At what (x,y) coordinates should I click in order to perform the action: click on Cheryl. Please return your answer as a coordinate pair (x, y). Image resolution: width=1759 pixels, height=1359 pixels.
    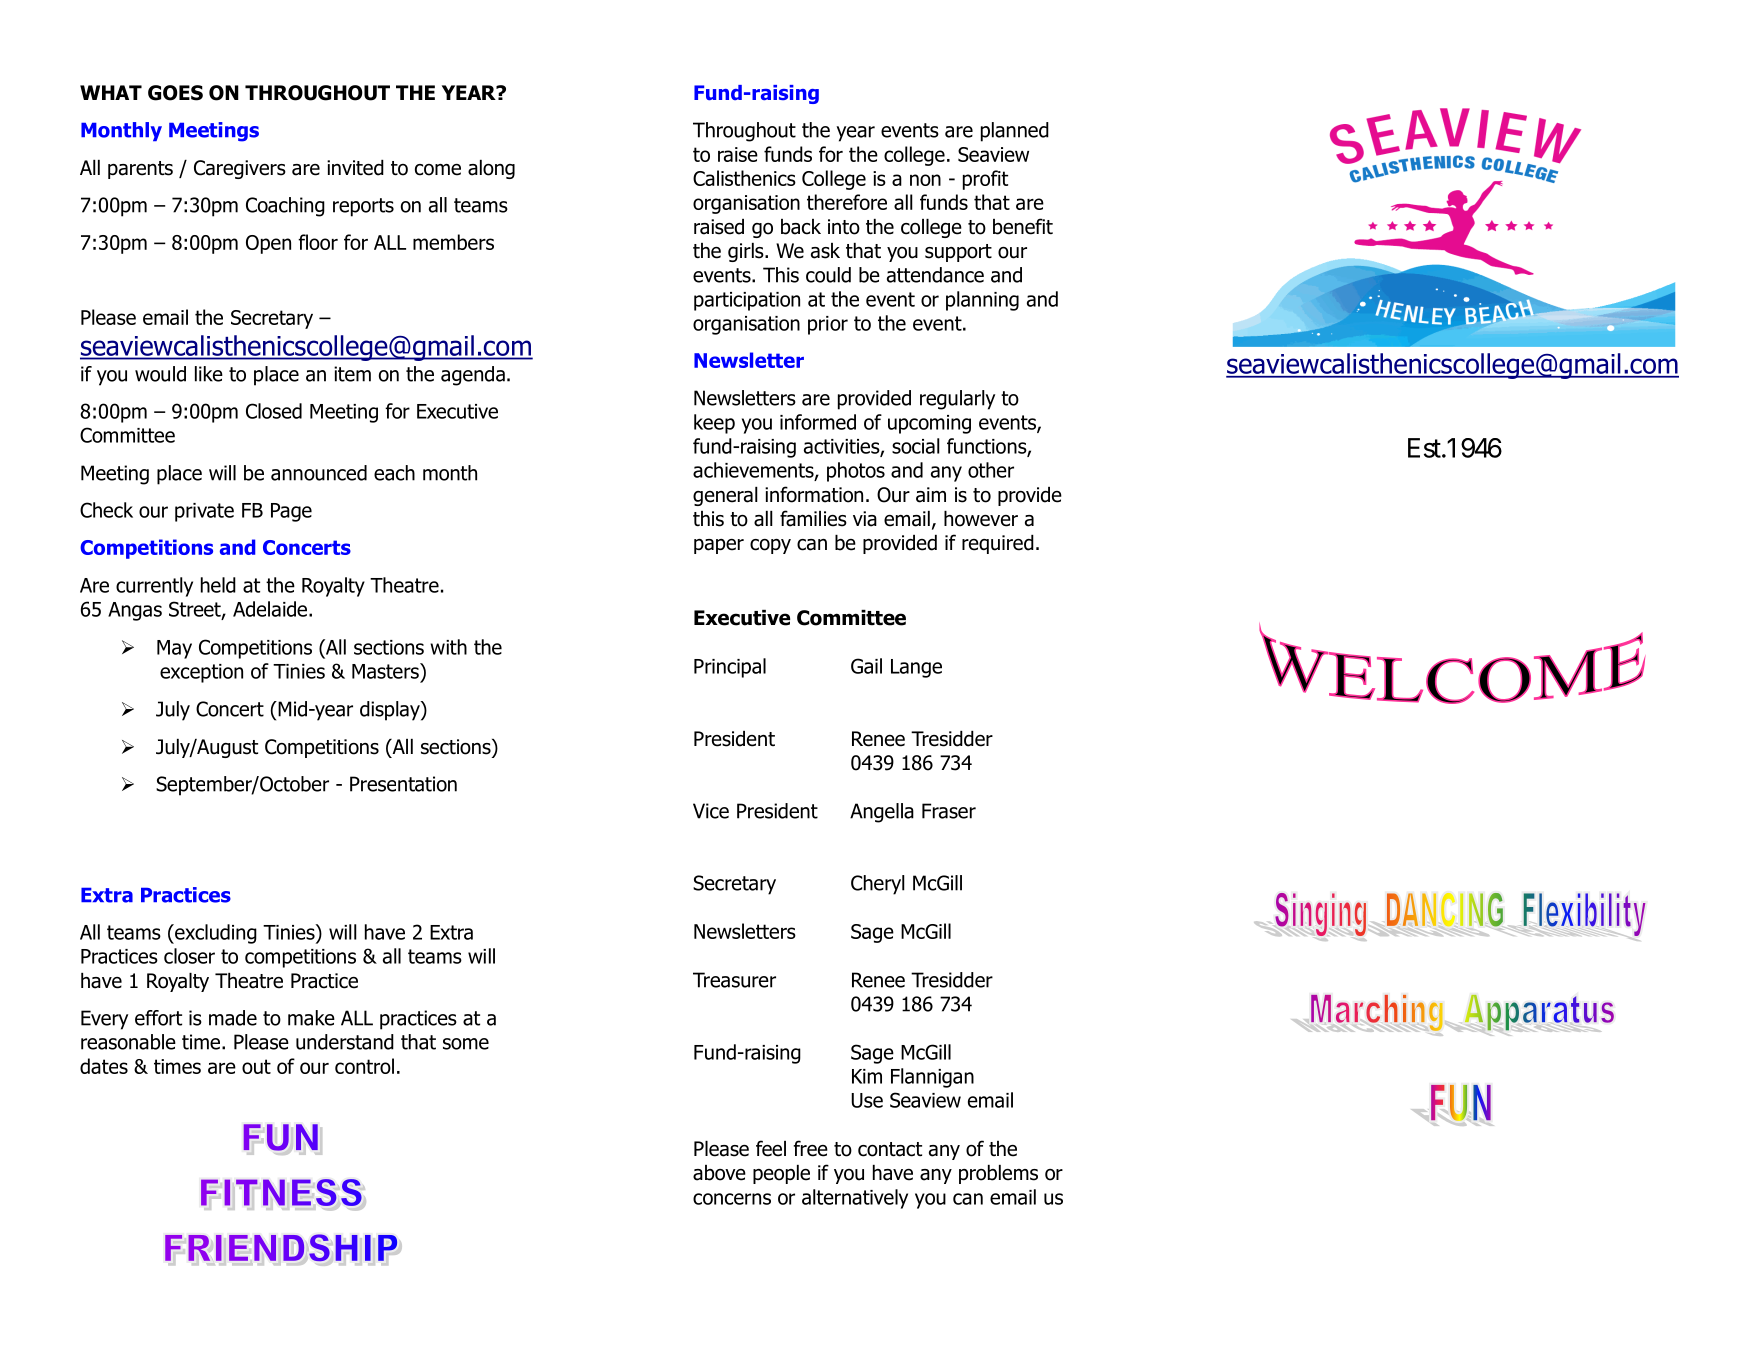
    Looking at the image, I should click on (878, 885).
